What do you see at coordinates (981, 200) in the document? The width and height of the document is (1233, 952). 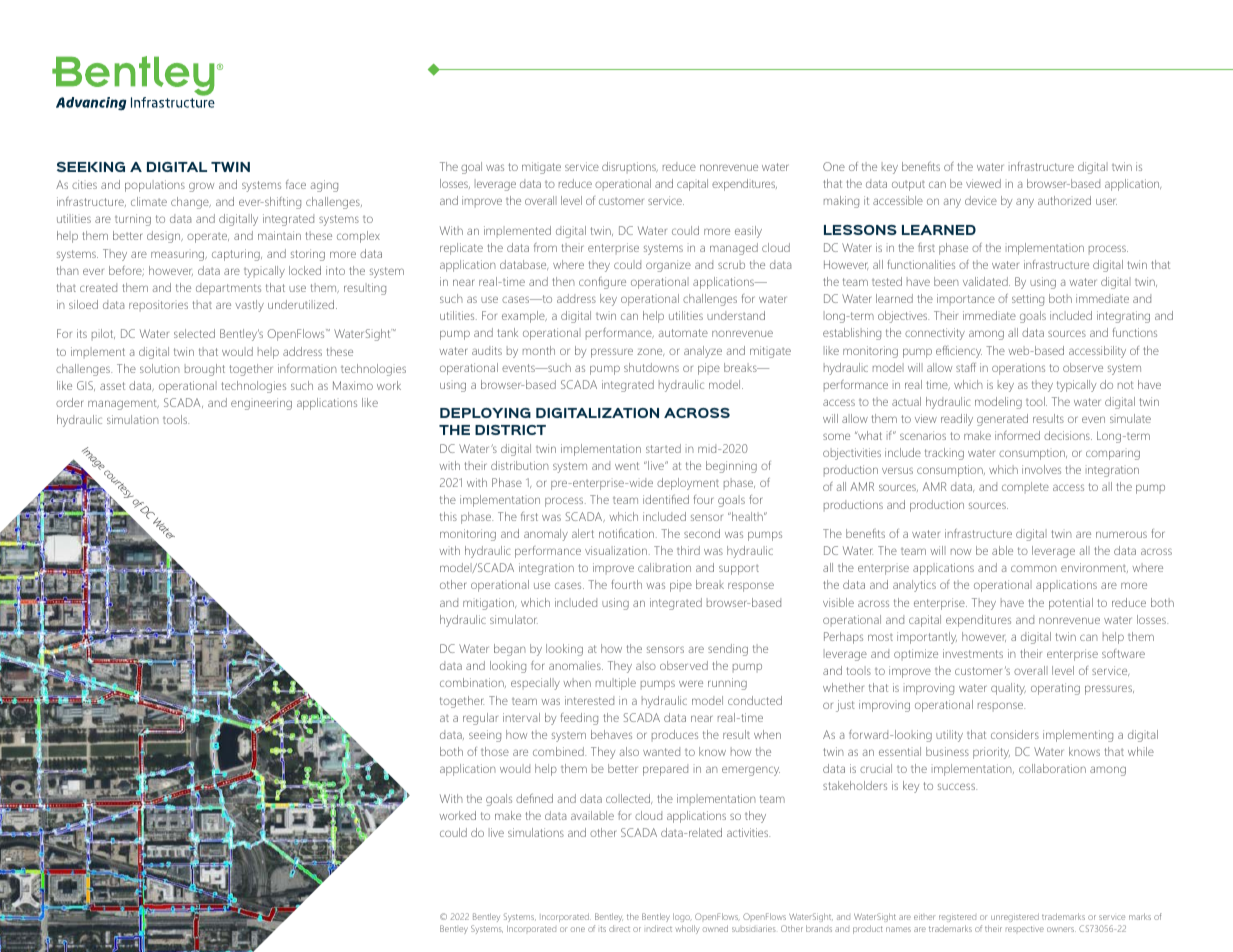 I see `device` at bounding box center [981, 200].
